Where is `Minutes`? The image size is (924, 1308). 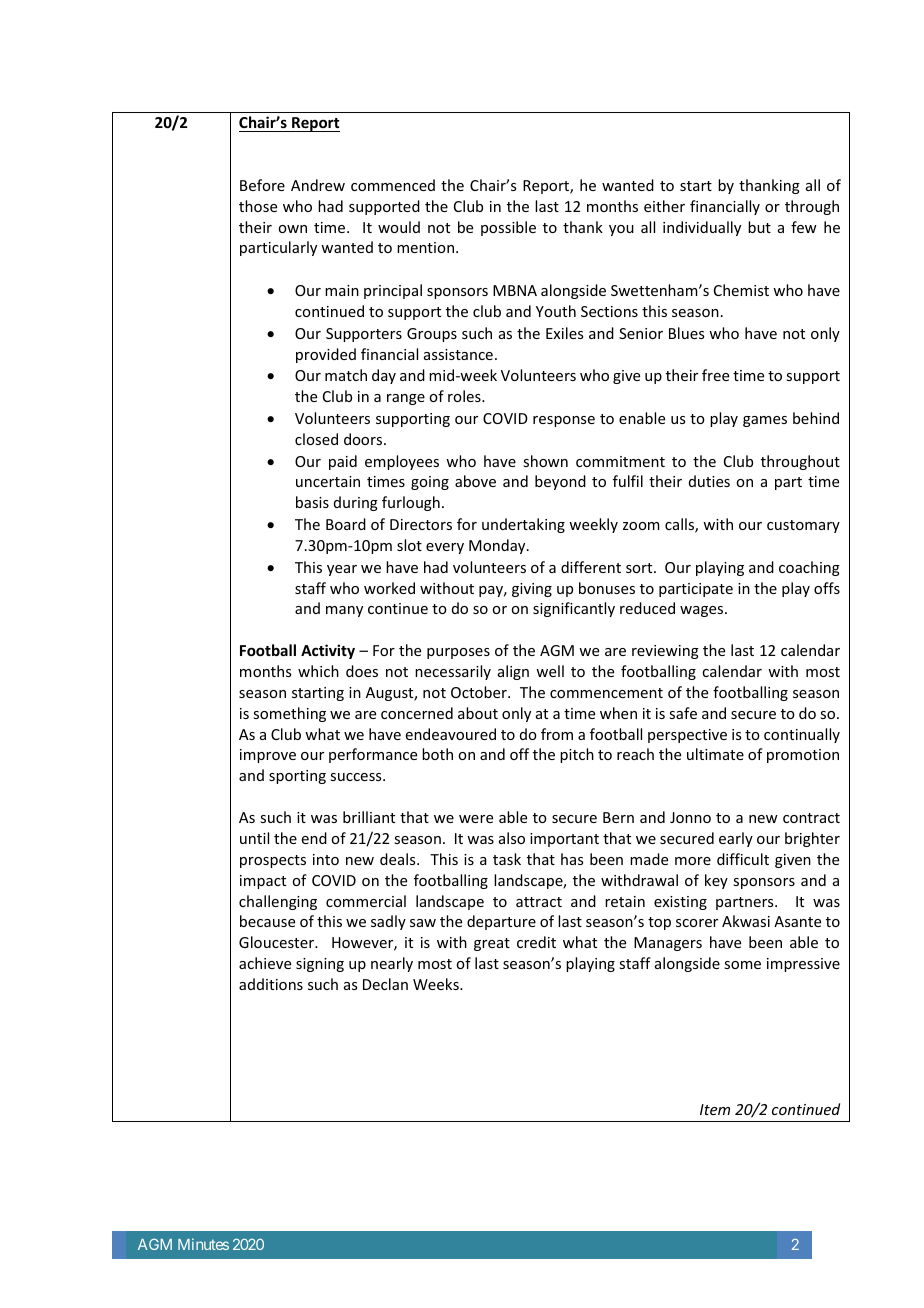
Minutes is located at coordinates (203, 1244).
